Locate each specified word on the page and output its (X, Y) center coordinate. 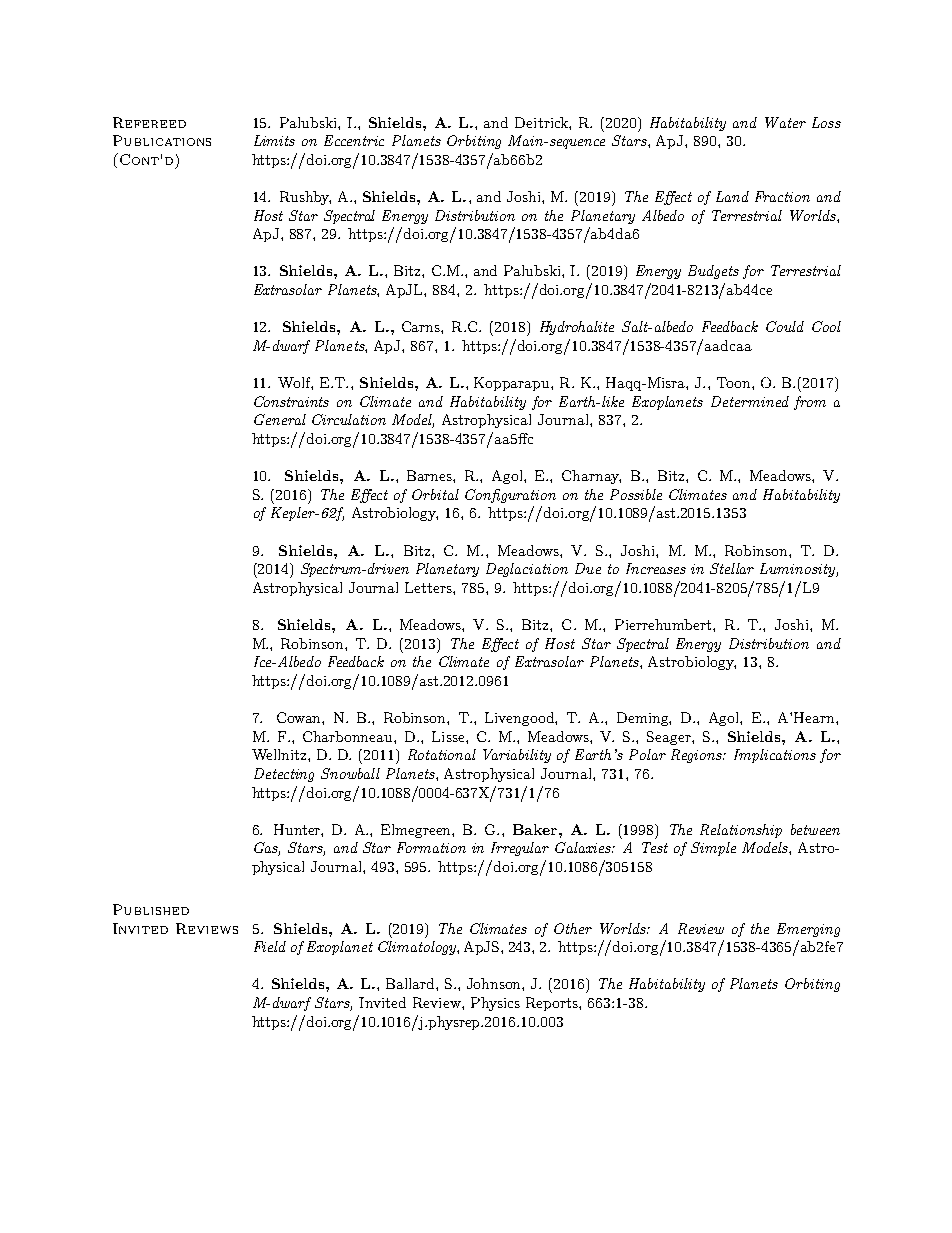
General (280, 419)
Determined (750, 401)
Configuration (510, 496)
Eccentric (354, 140)
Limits (274, 140)
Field (270, 946)
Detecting (284, 775)
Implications (775, 756)
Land (732, 196)
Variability (517, 756)
